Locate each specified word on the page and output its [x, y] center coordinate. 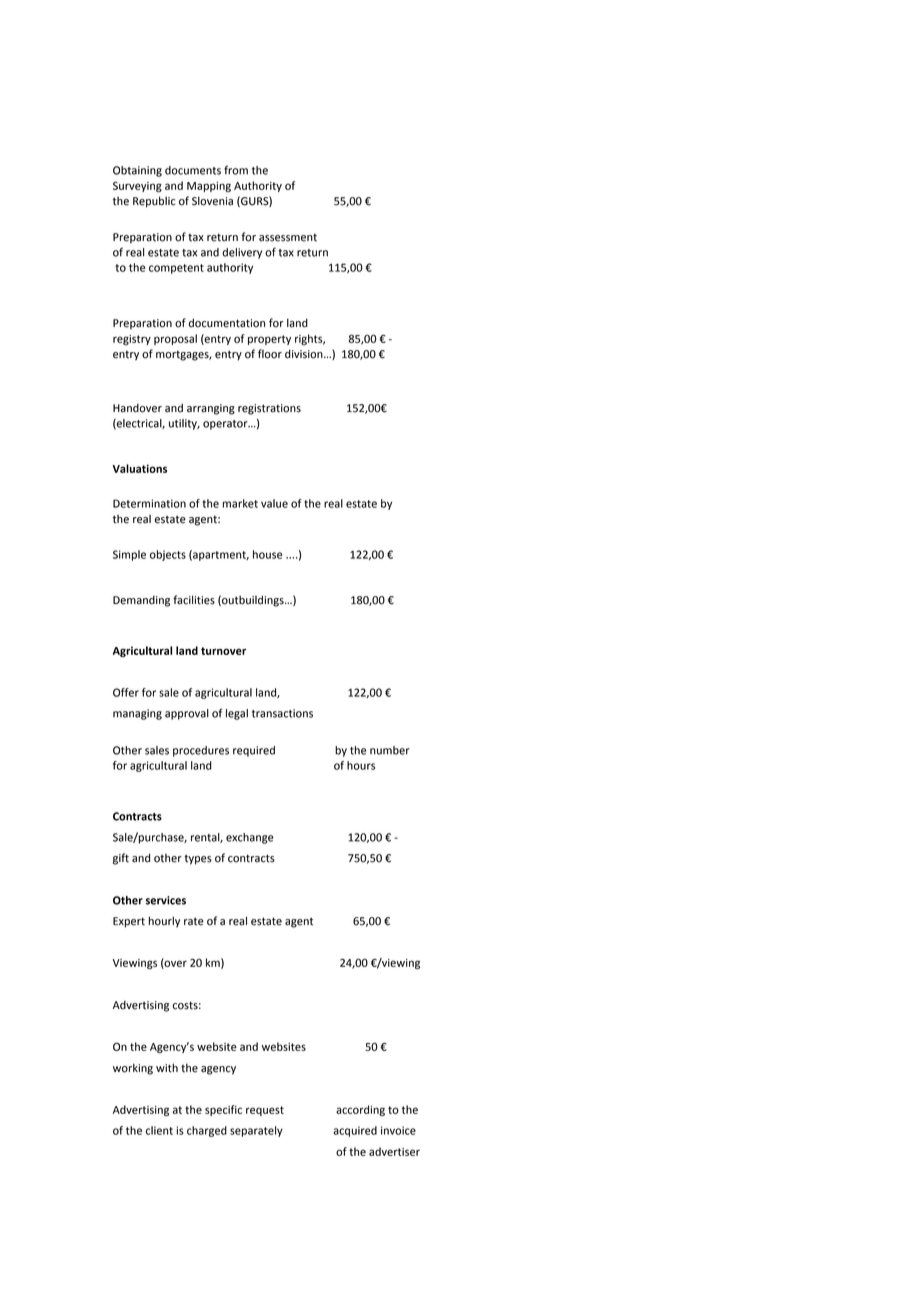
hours [361, 765]
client [159, 1130]
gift [121, 859]
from [236, 170]
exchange [250, 838]
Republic [154, 202]
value [274, 503]
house [267, 554]
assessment [288, 237]
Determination [149, 503]
